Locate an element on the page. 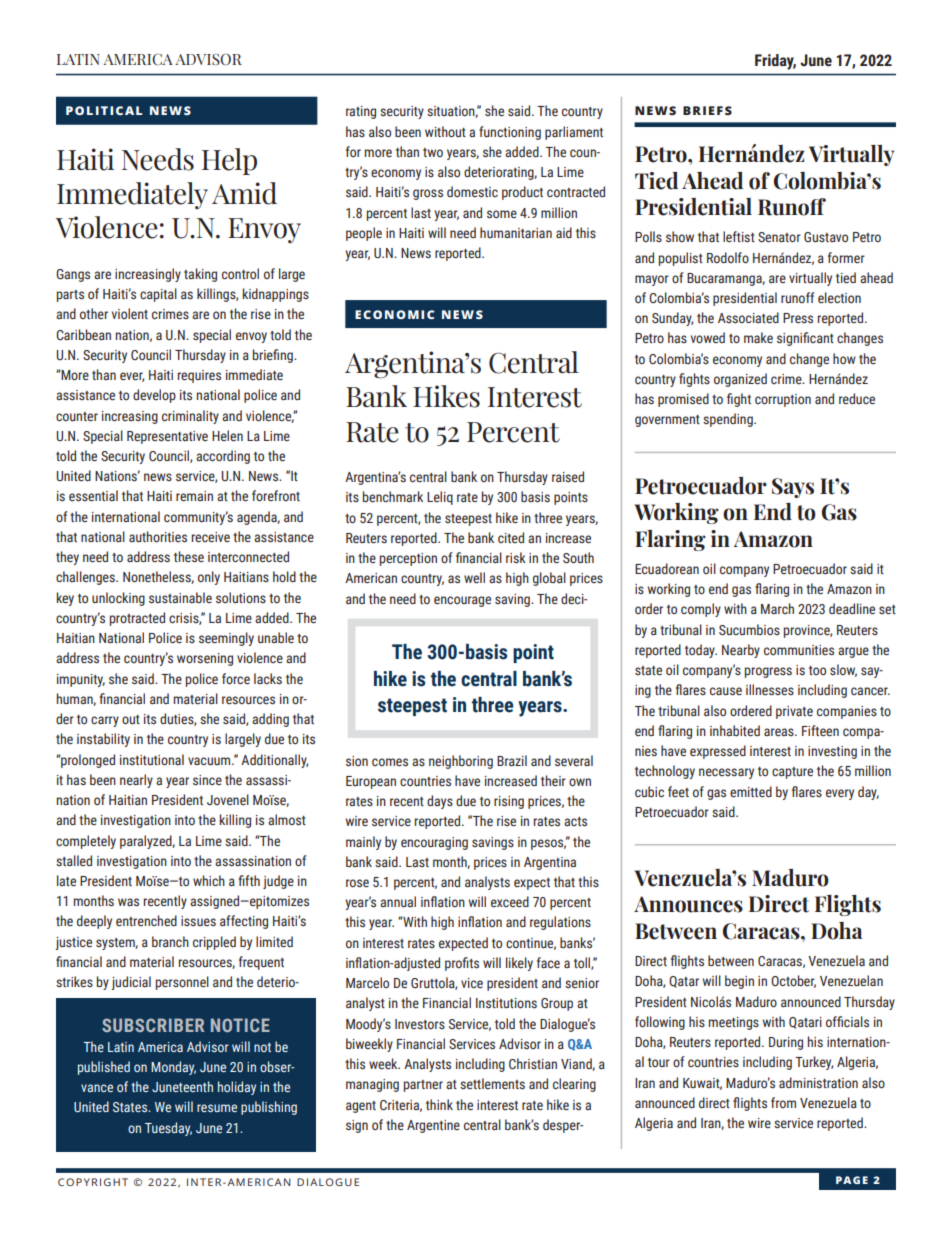 The width and height of the document is (952, 1233). communities is located at coordinates (799, 650).
